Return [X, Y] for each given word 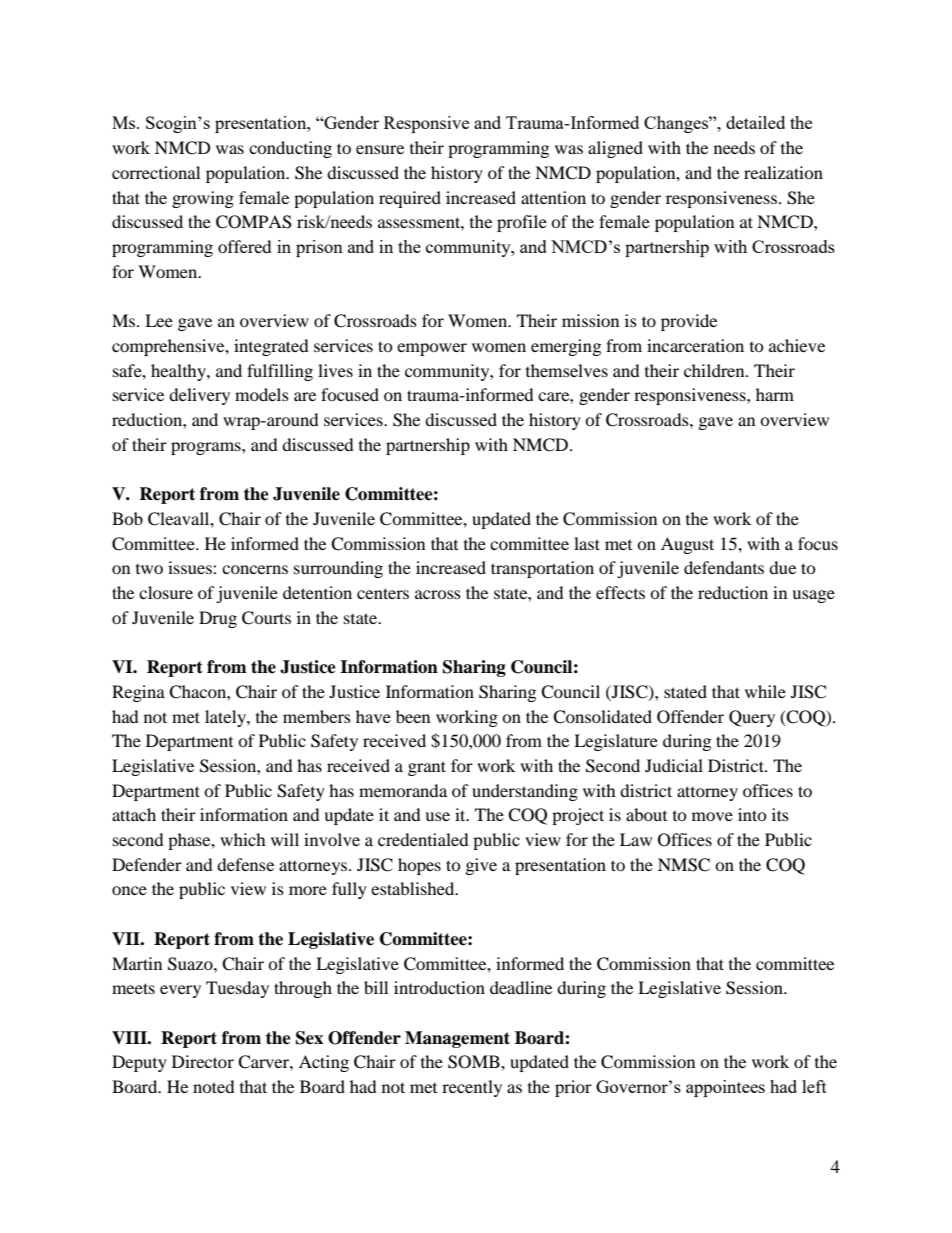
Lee [159, 320]
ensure [380, 149]
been [413, 716]
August [687, 545]
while [765, 691]
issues [191, 567]
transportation [542, 569]
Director [203, 1061]
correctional [156, 172]
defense [245, 864]
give [481, 866]
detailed [755, 122]
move [712, 816]
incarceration [695, 345]
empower [432, 349]
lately [226, 718]
